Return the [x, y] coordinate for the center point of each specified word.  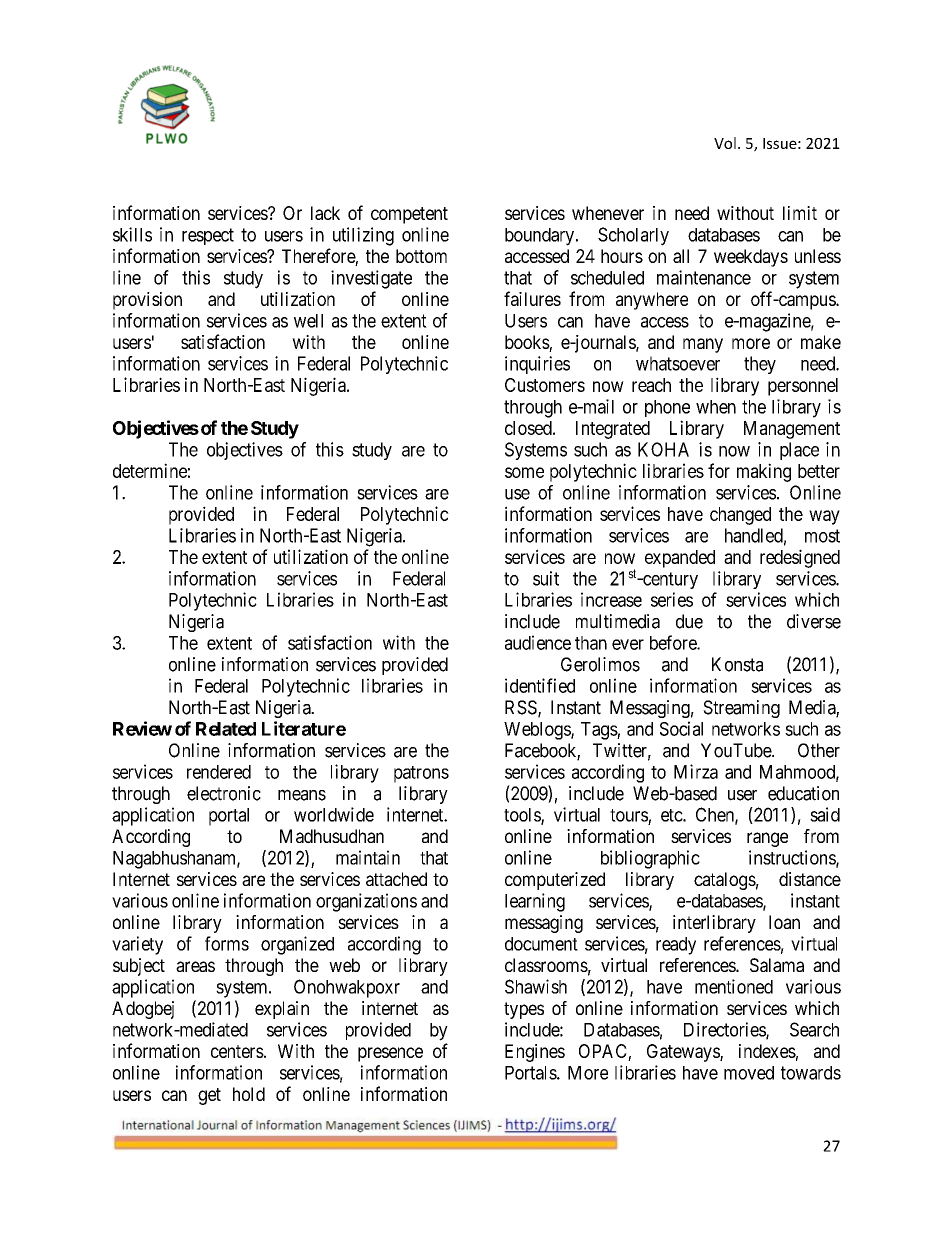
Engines [535, 1053]
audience [538, 642]
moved [749, 1073]
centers [237, 1051]
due [689, 621]
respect [208, 236]
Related [226, 729]
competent [409, 215]
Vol [725, 143]
